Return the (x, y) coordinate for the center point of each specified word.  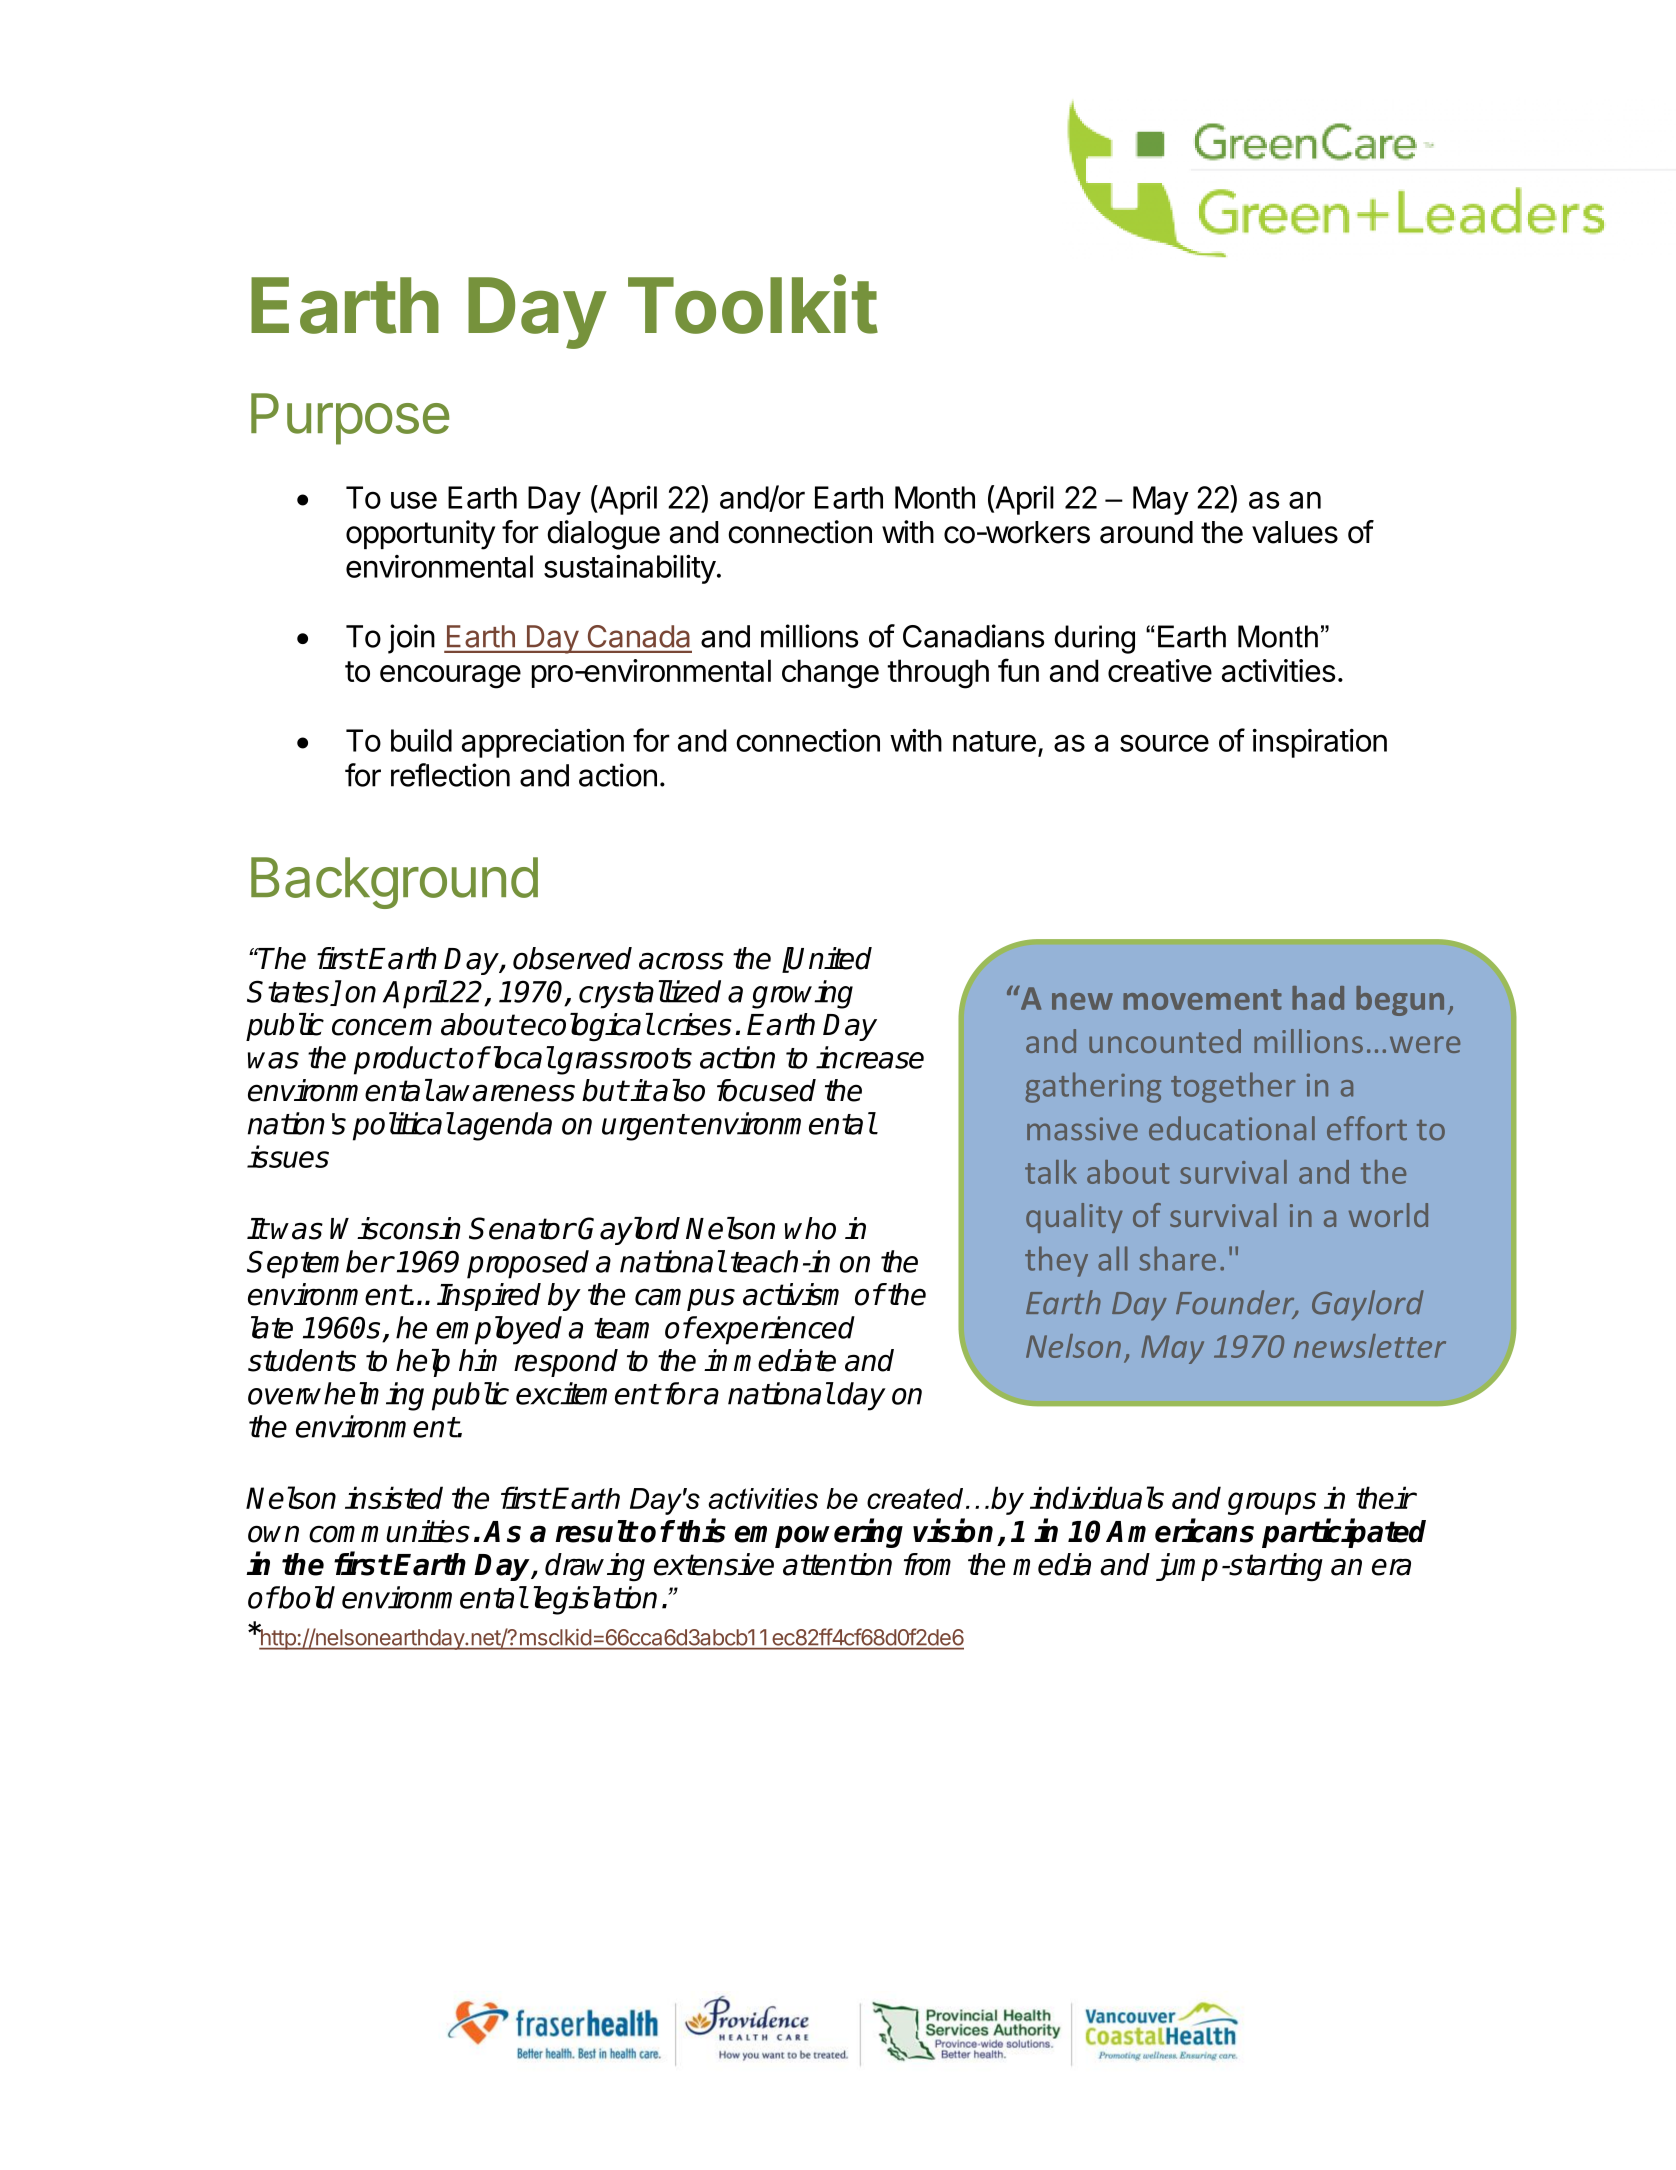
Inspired (489, 1297)
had (1318, 998)
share (1177, 1258)
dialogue (603, 535)
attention (837, 1564)
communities (389, 1531)
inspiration (1320, 743)
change (830, 674)
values (1295, 532)
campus (685, 1299)
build (421, 740)
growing (802, 994)
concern (382, 1027)
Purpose (350, 419)
